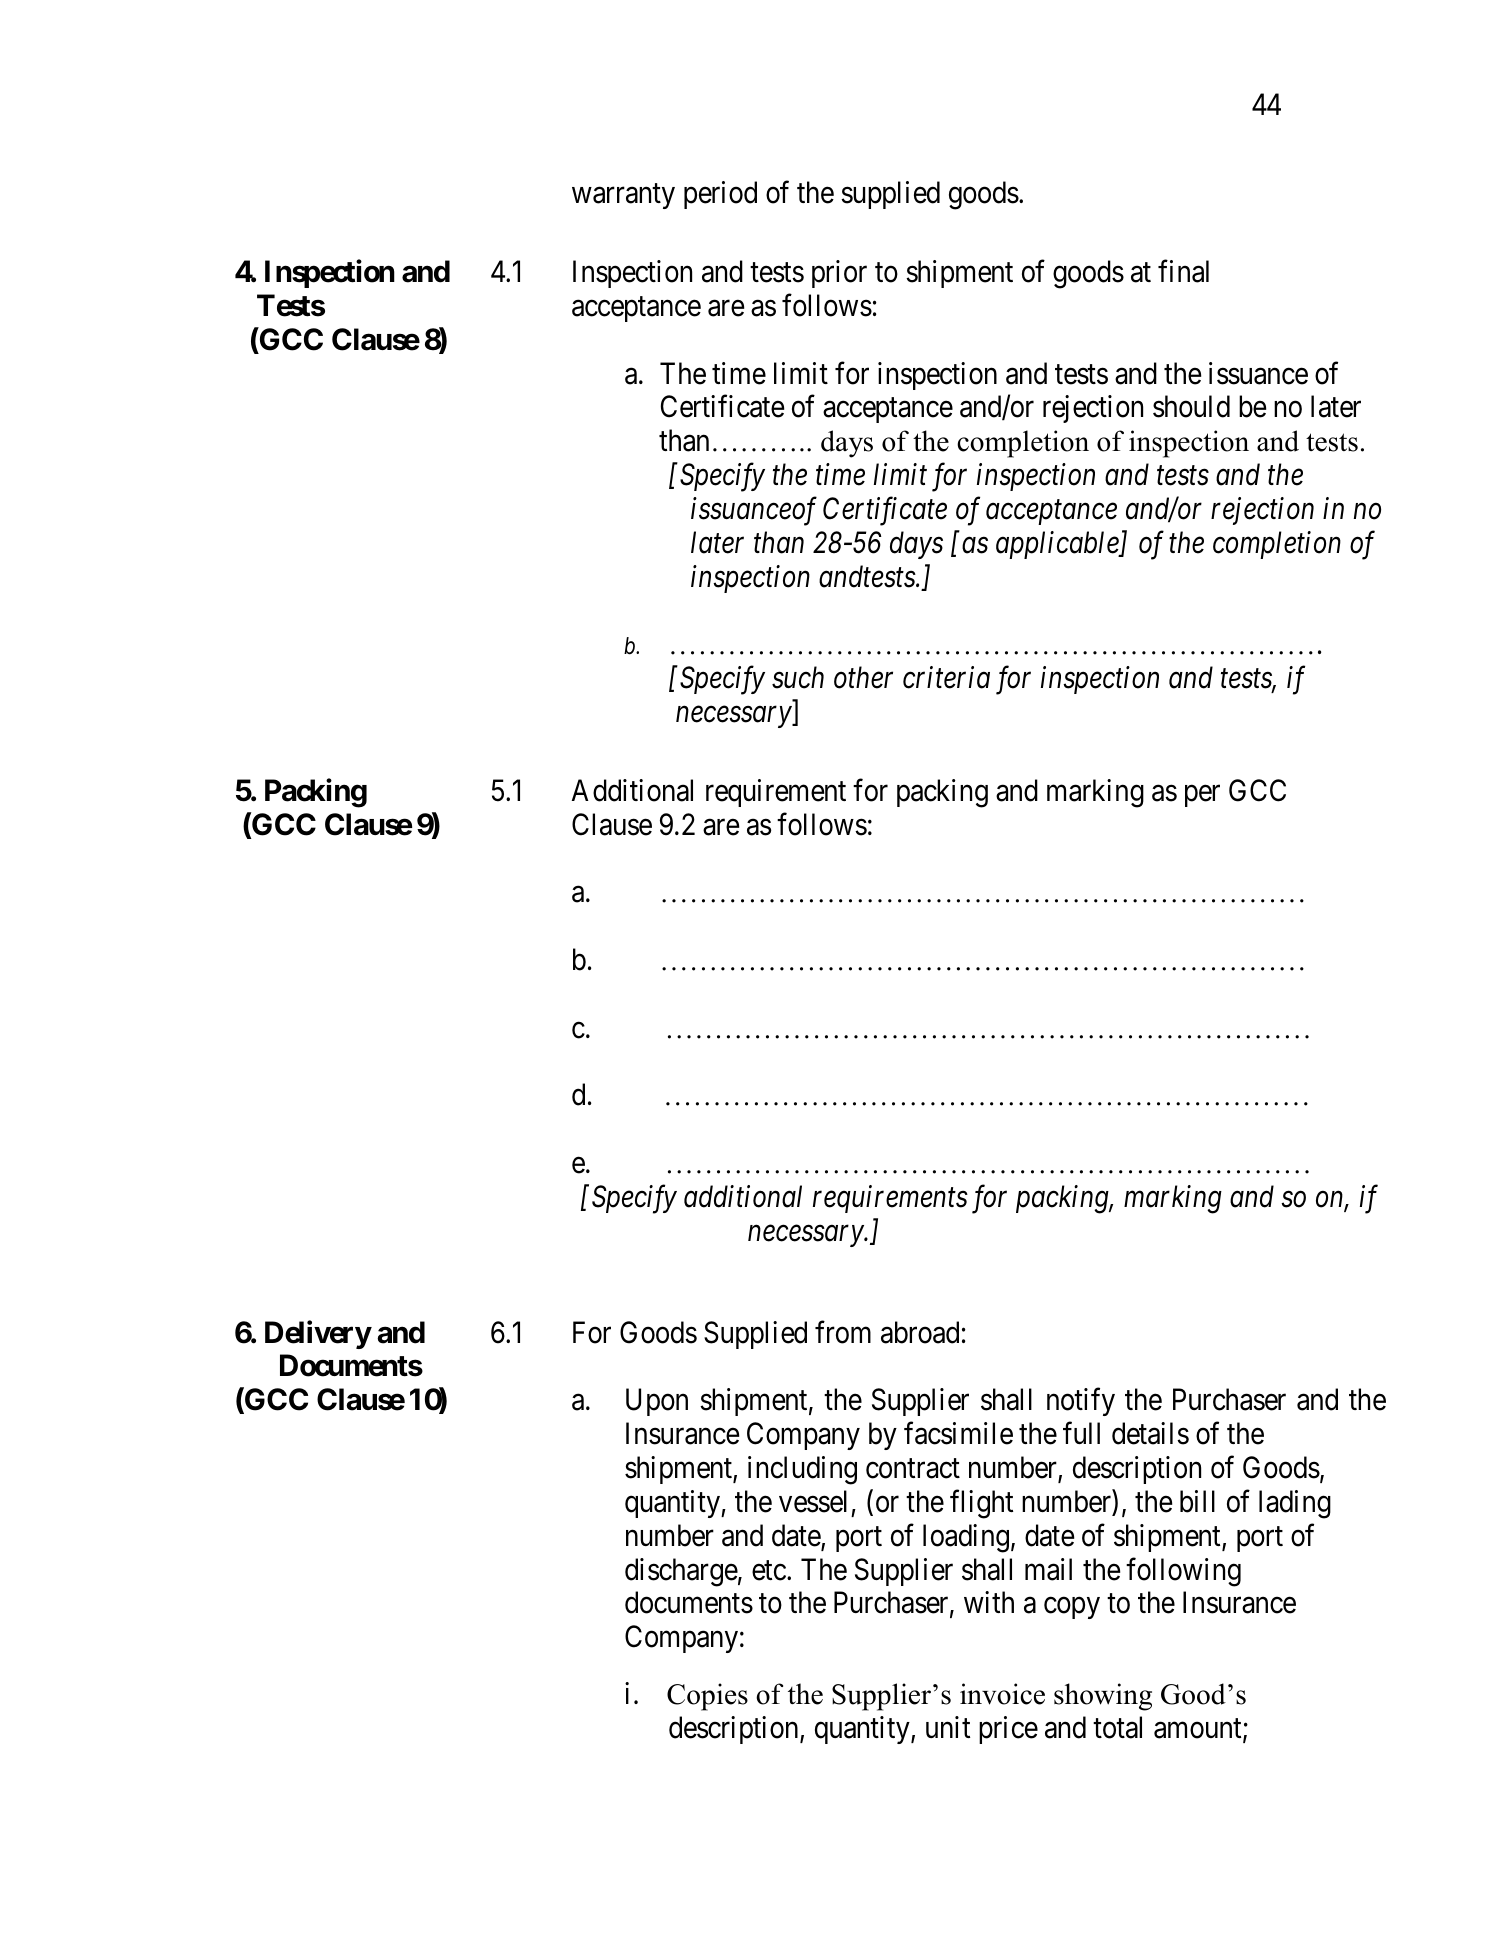 The height and width of the screenshot is (1942, 1501). What do you see at coordinates (839, 274) in the screenshot?
I see `prior` at bounding box center [839, 274].
